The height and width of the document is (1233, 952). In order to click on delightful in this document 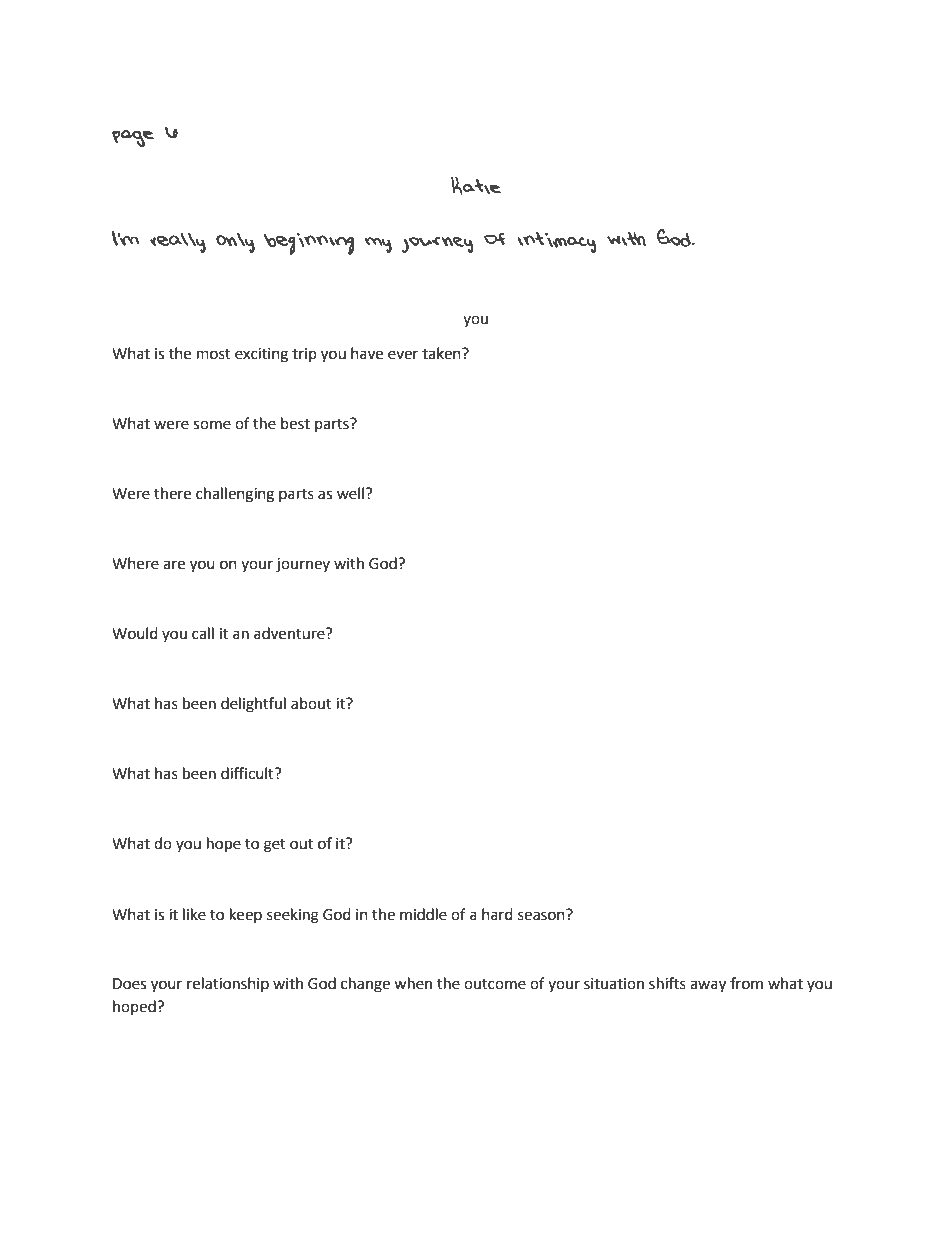, I will do `click(253, 705)`.
